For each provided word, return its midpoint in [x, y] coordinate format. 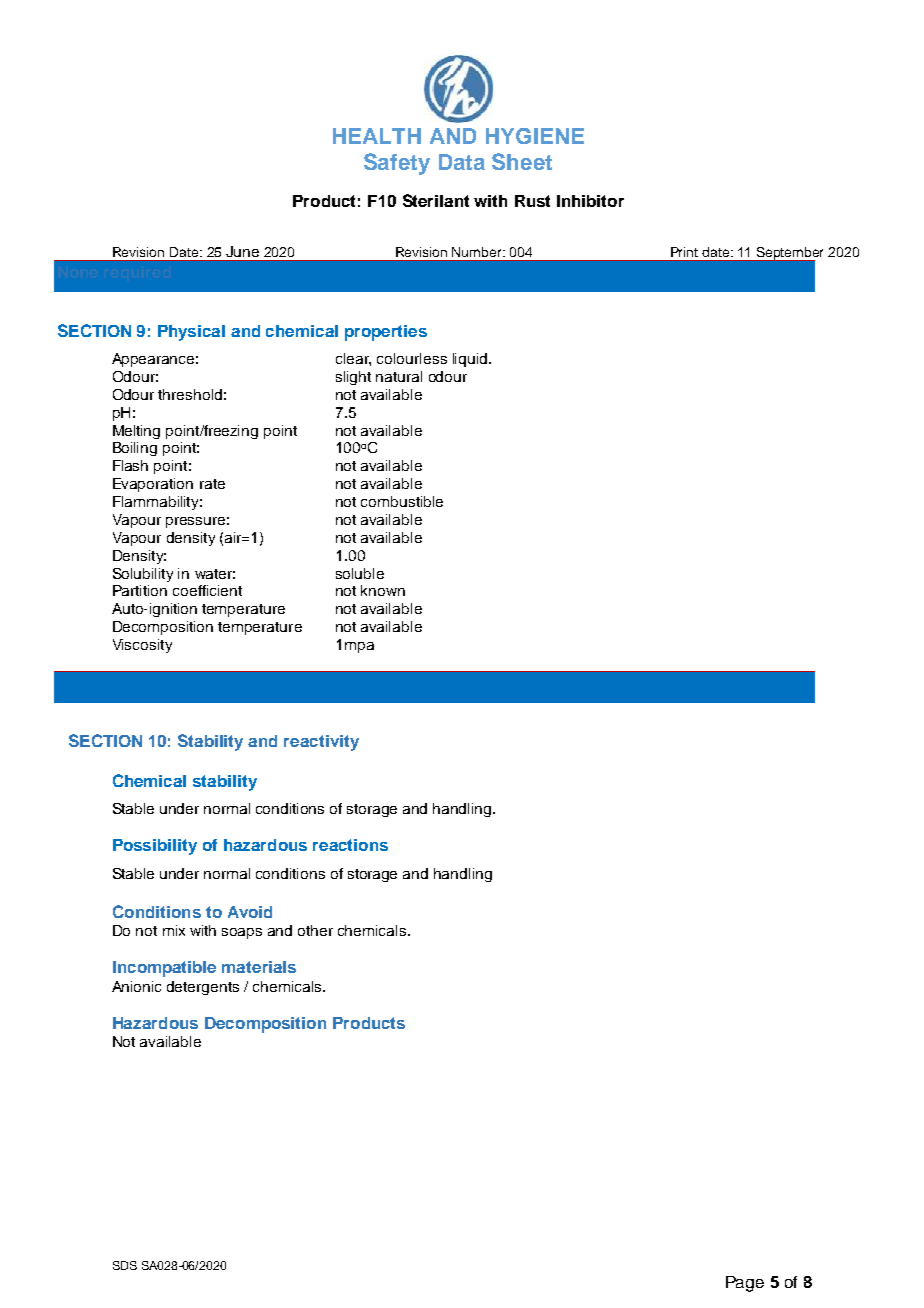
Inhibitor [590, 201]
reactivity [321, 743]
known [383, 590]
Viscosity [142, 646]
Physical [191, 333]
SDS [125, 1265]
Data [462, 162]
